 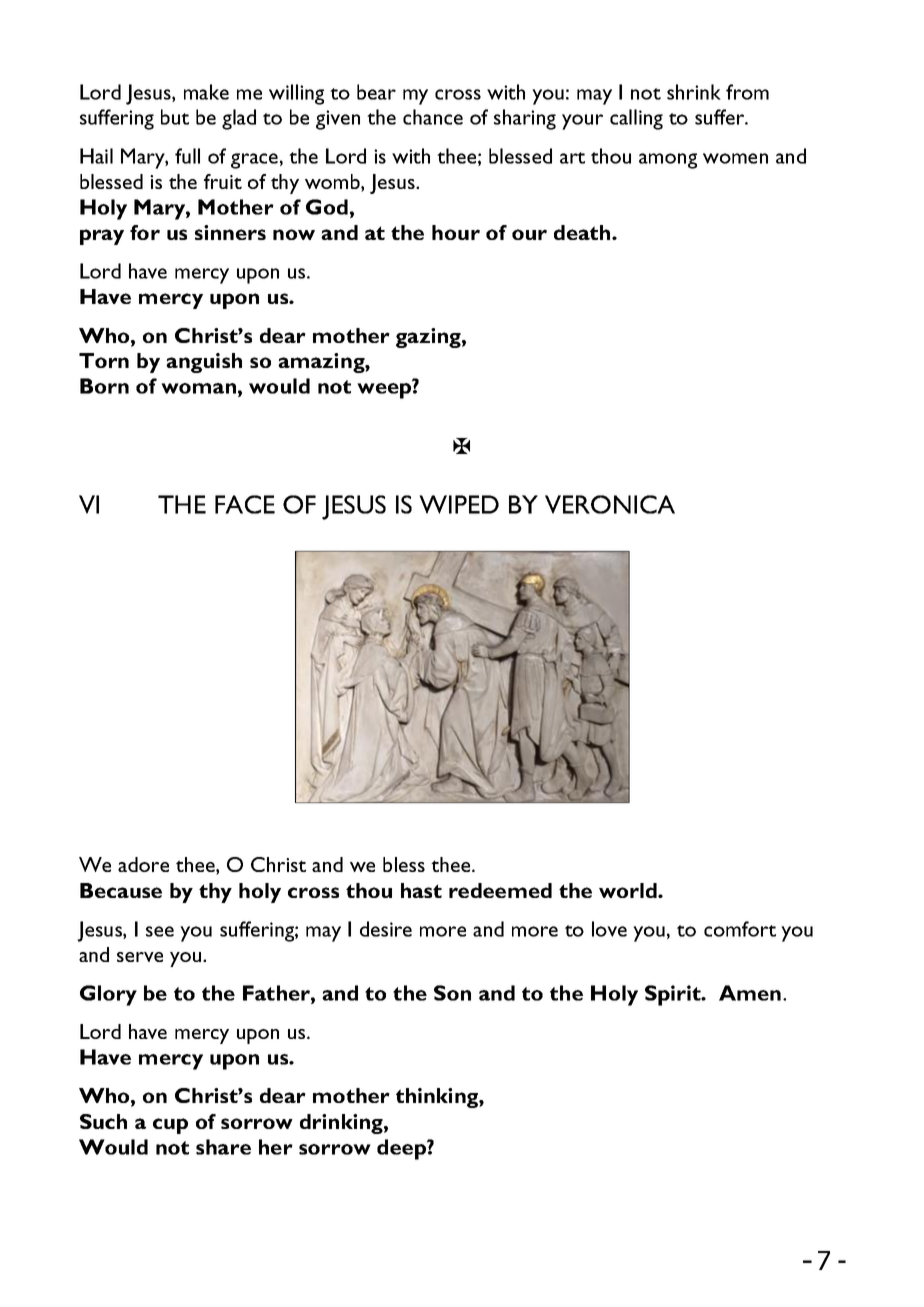 What do you see at coordinates (245, 504) in the screenshot?
I see `FACE` at bounding box center [245, 504].
